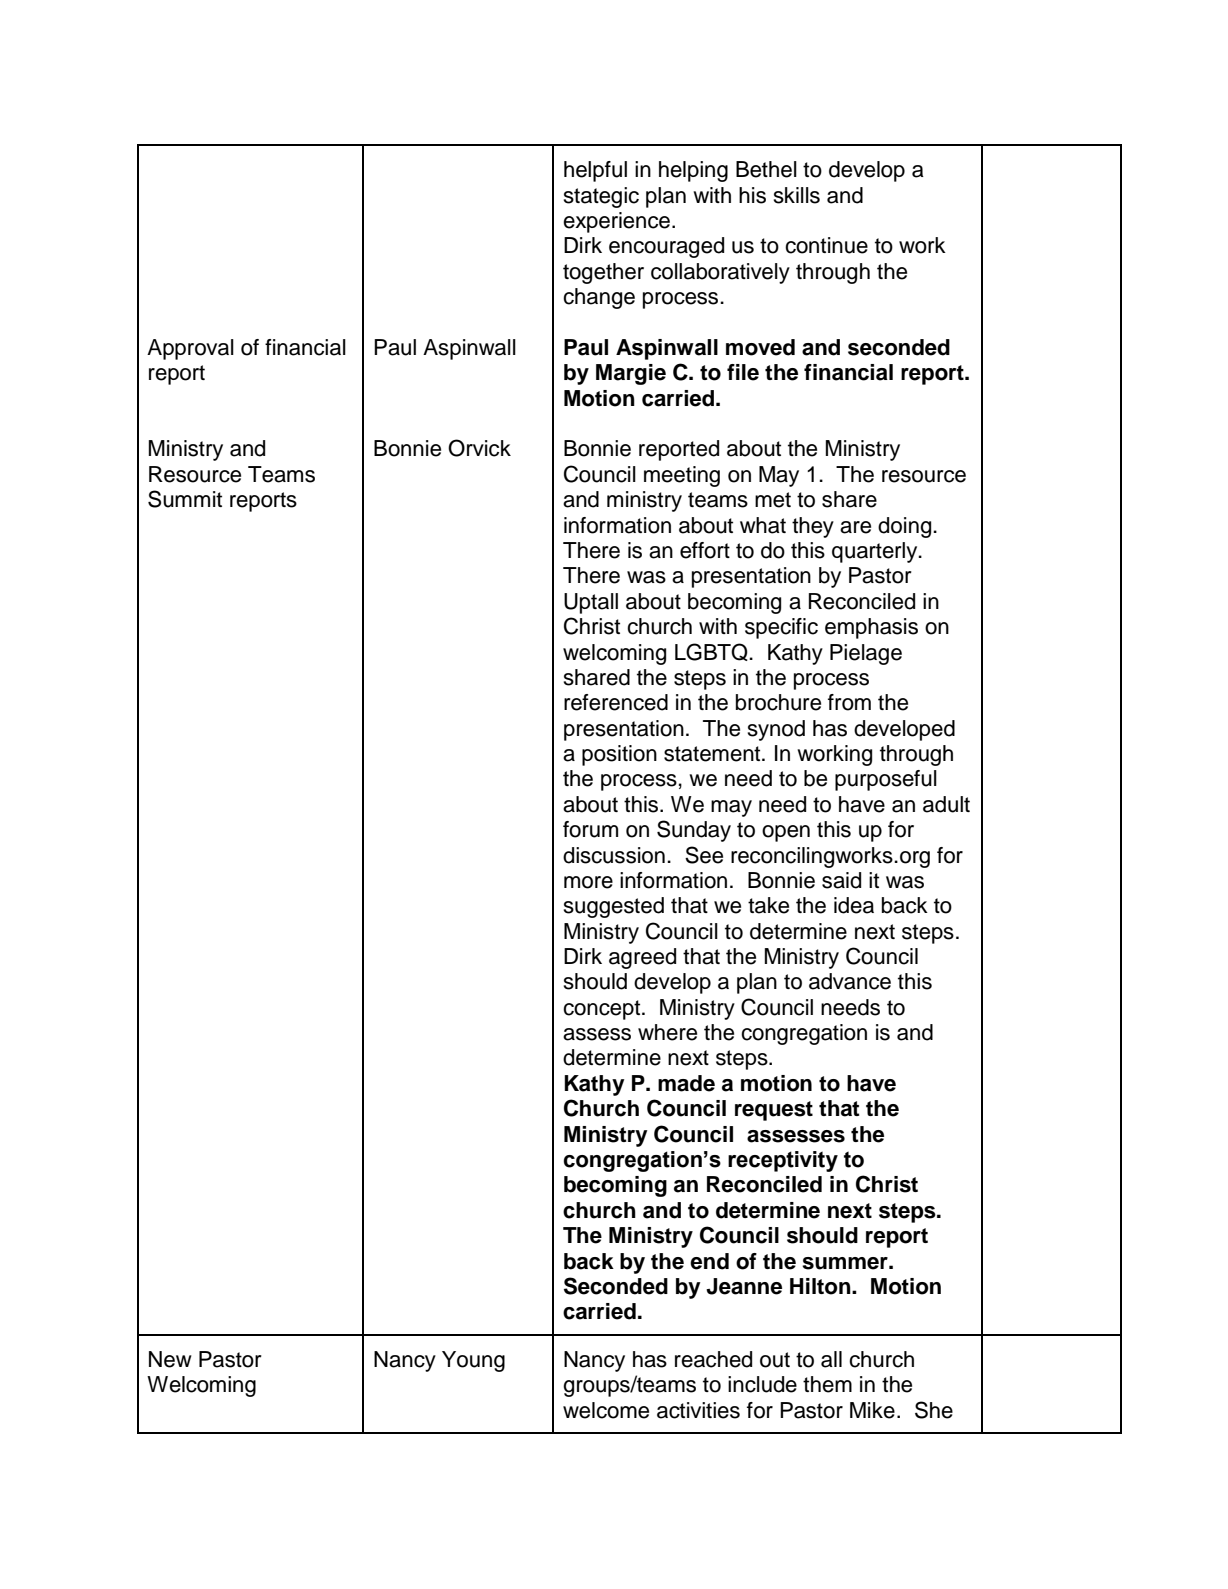 The height and width of the image is (1589, 1228). I want to click on continue, so click(826, 245).
